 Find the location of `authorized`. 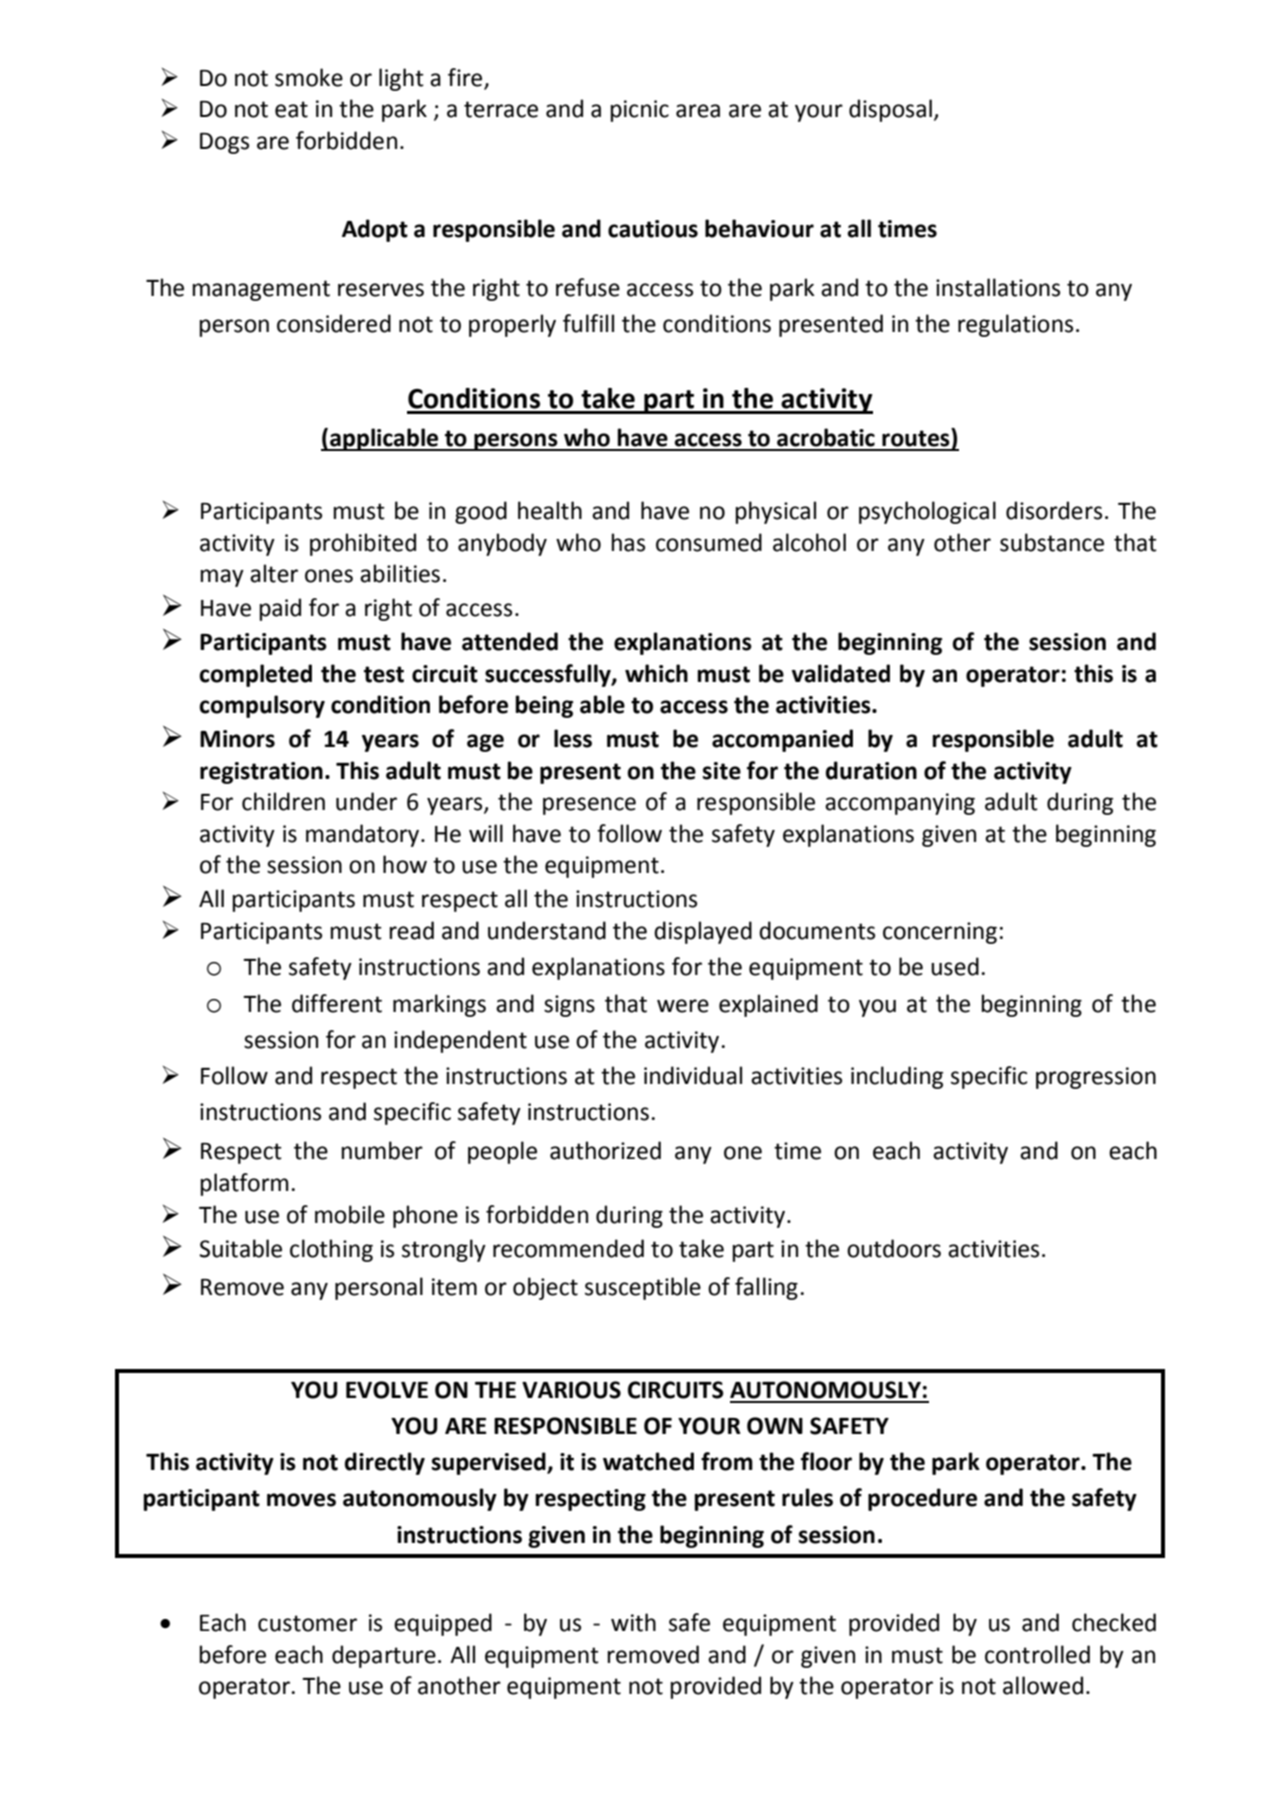

authorized is located at coordinates (605, 1150).
